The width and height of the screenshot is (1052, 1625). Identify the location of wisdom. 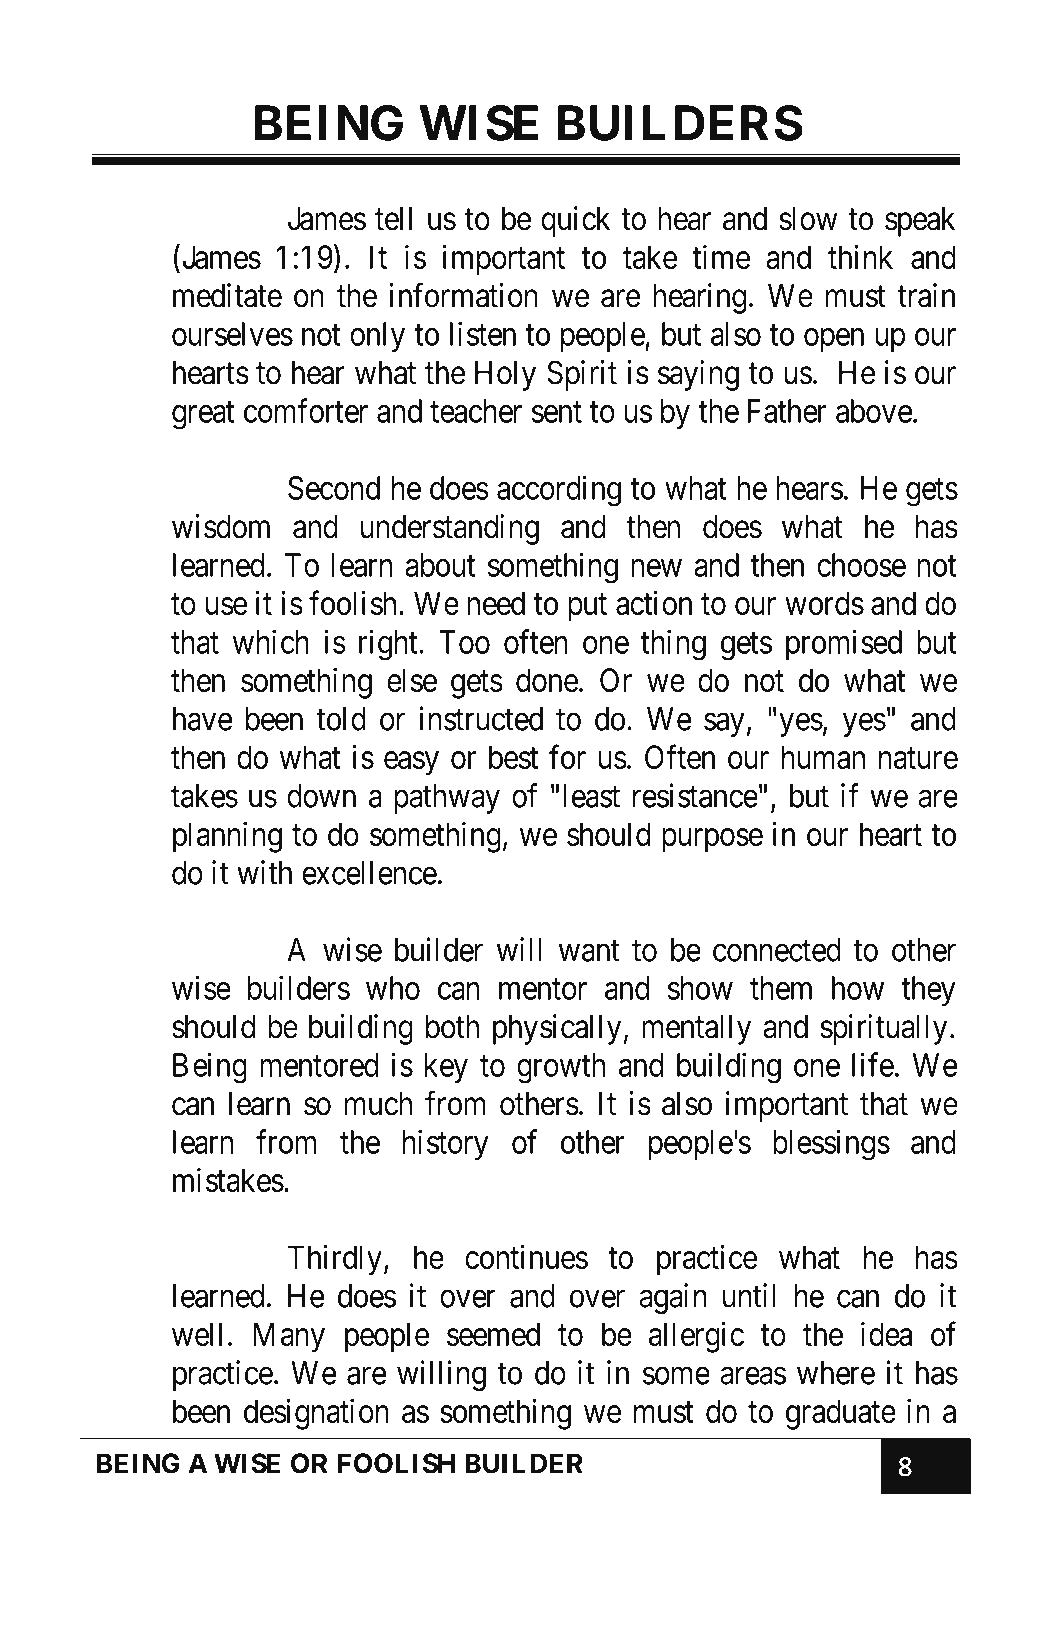
(221, 526).
